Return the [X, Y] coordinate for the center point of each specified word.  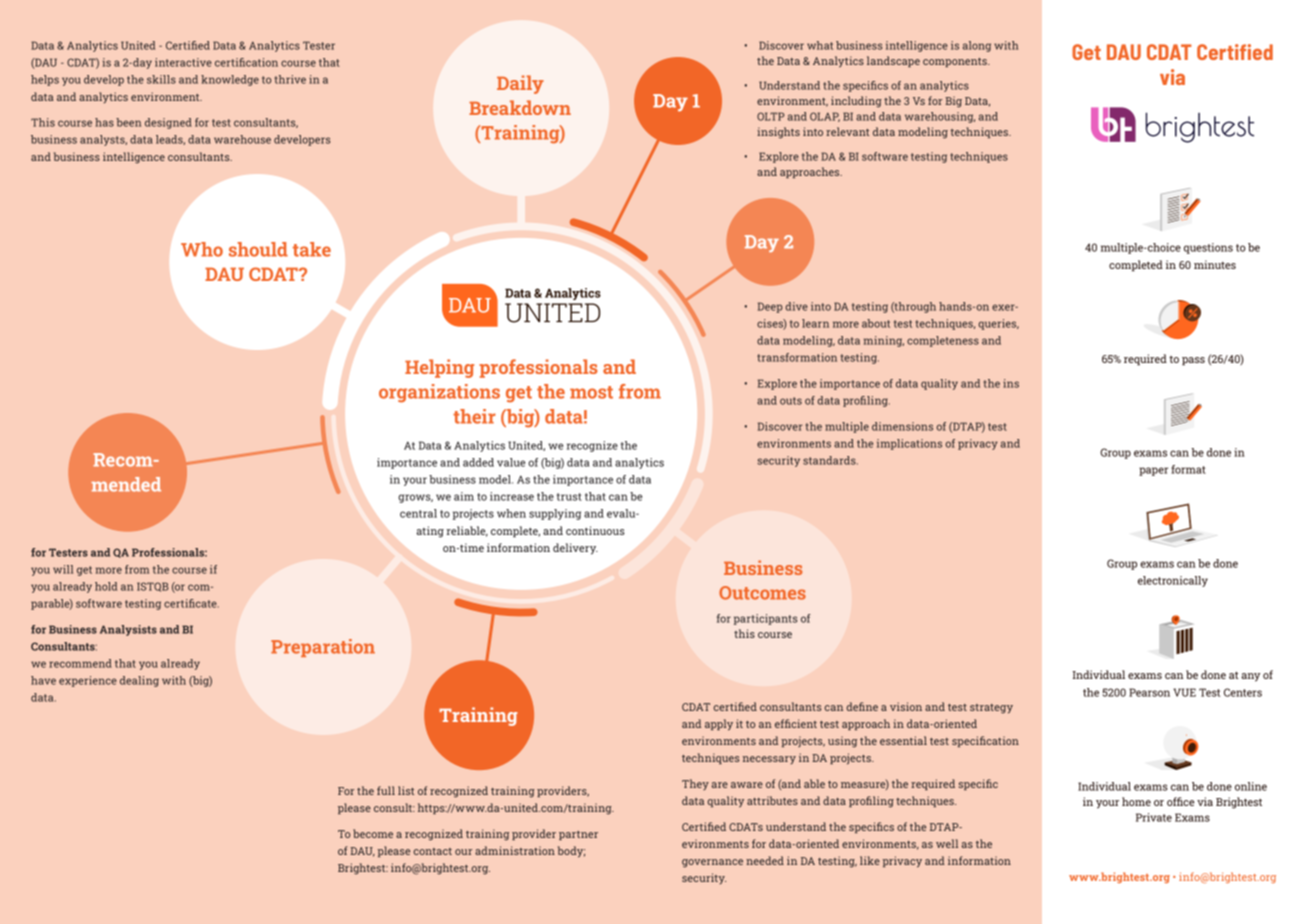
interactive [183, 62]
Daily [520, 84]
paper [1153, 471]
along [977, 46]
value [511, 462]
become [373, 833]
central [418, 513]
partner [578, 835]
